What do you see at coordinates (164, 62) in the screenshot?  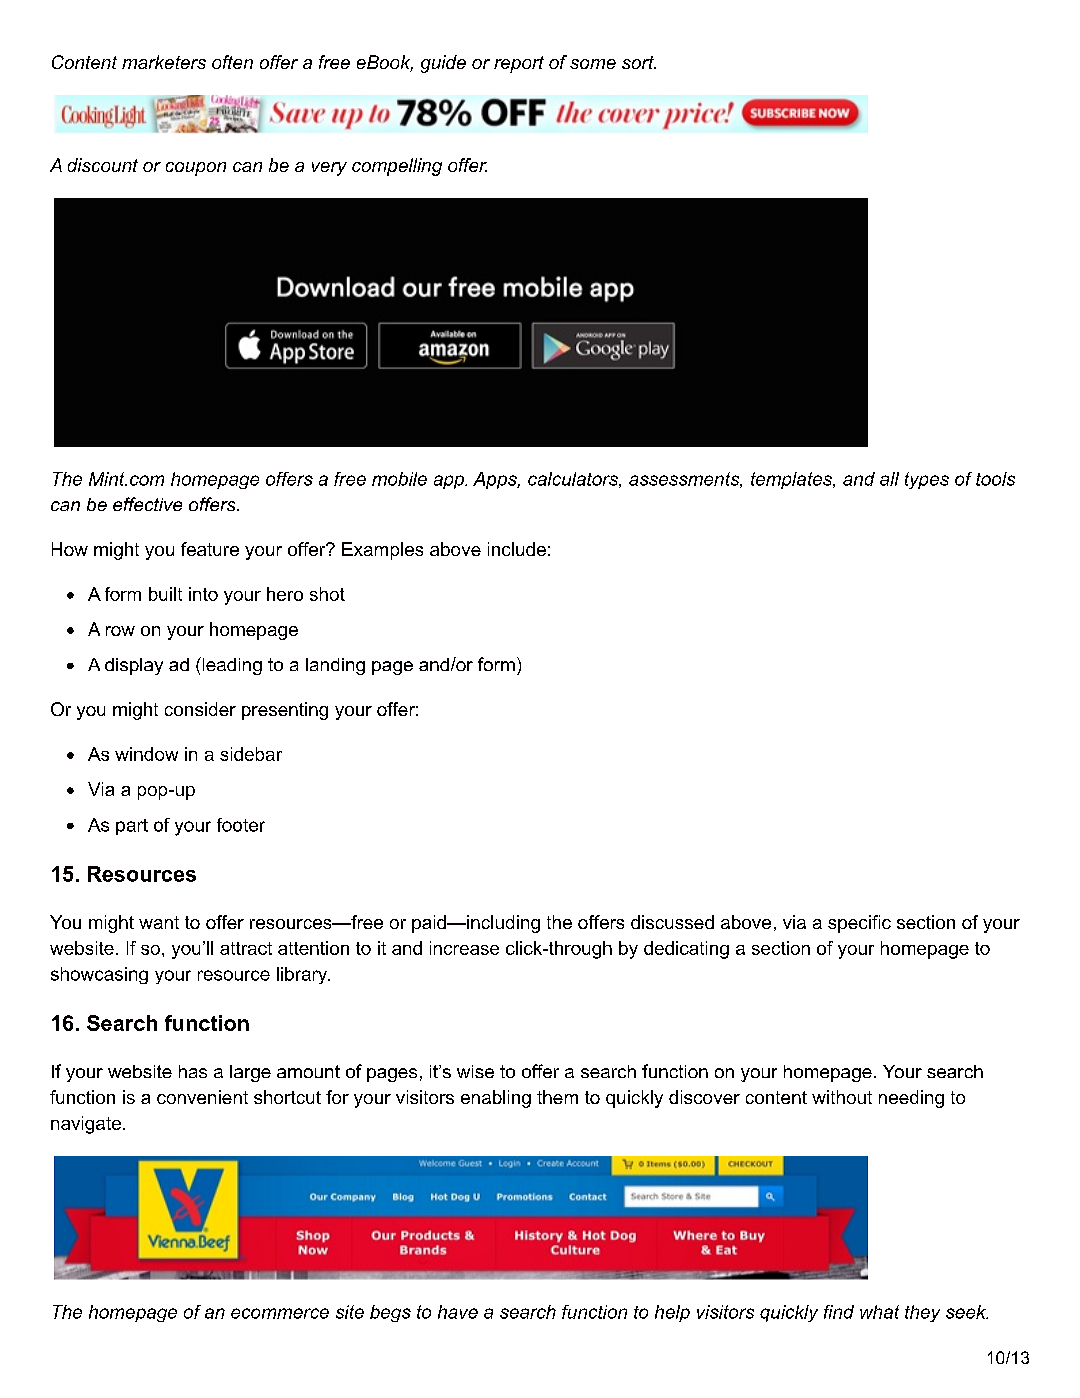 I see `marketers` at bounding box center [164, 62].
